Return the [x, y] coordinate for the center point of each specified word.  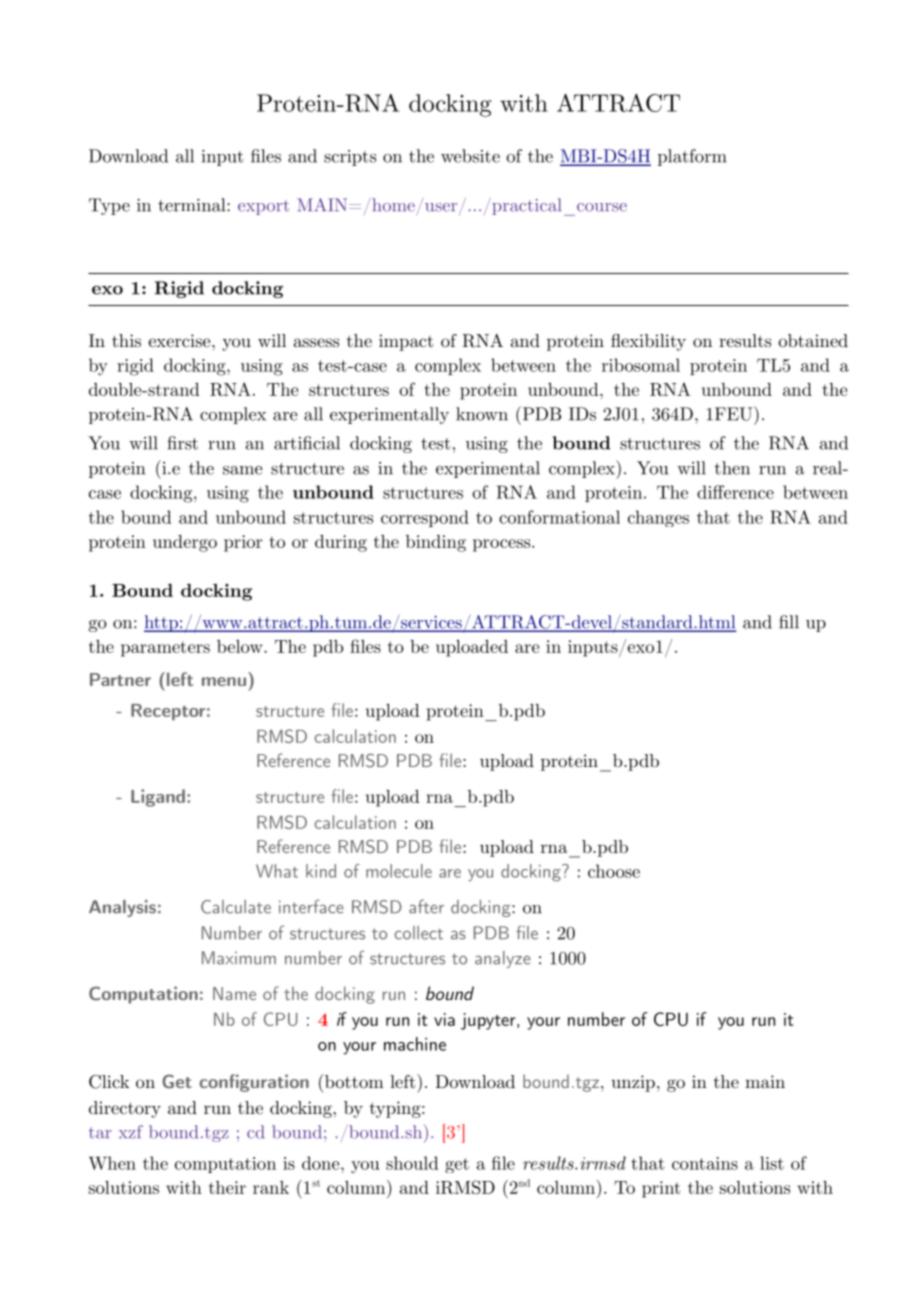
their [227, 1187]
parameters [165, 649]
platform [692, 157]
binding [436, 543]
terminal [193, 205]
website [470, 156]
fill [789, 622]
